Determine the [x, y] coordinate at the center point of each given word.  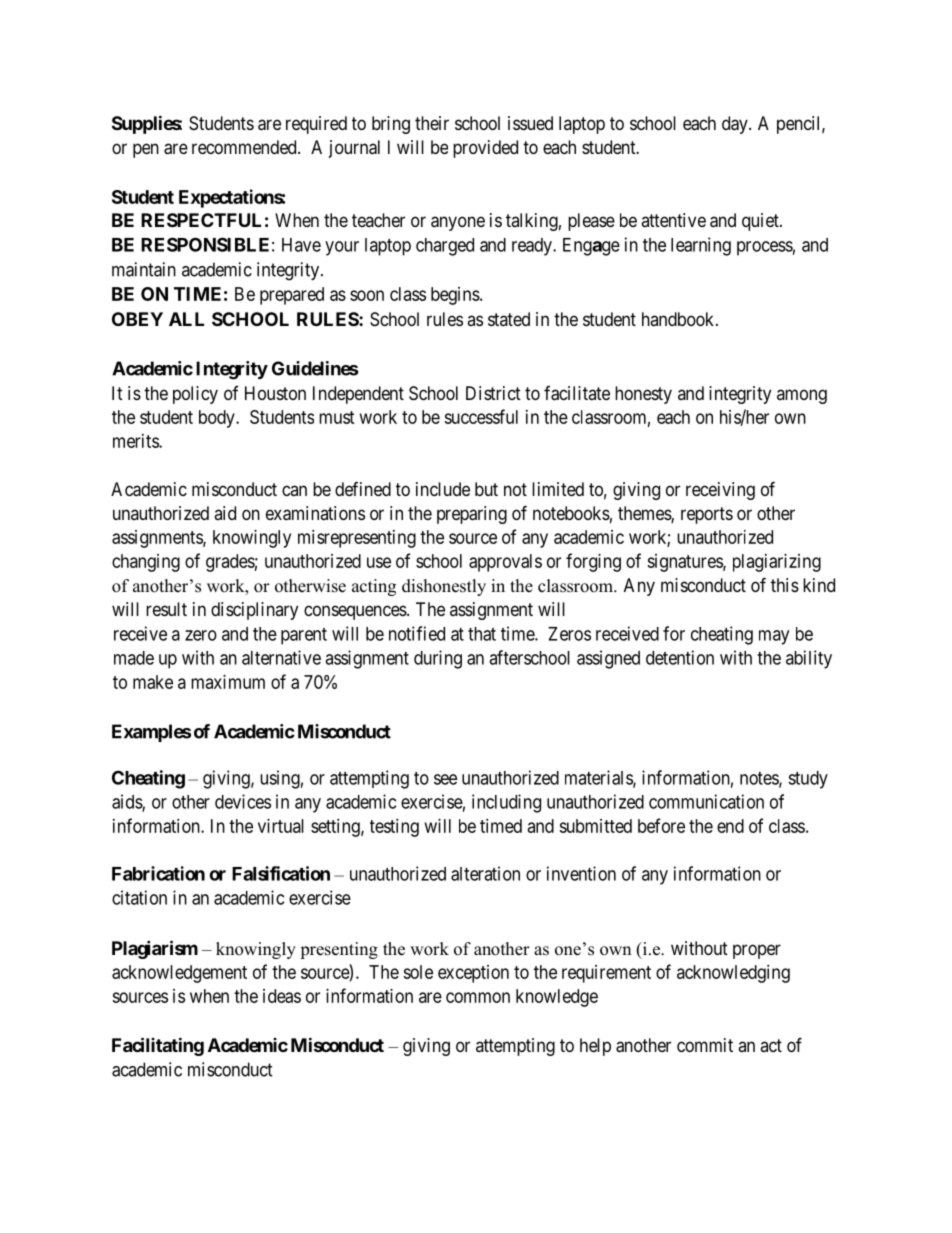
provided [485, 149]
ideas [282, 996]
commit [705, 1045]
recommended [245, 147]
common [478, 997]
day [736, 125]
